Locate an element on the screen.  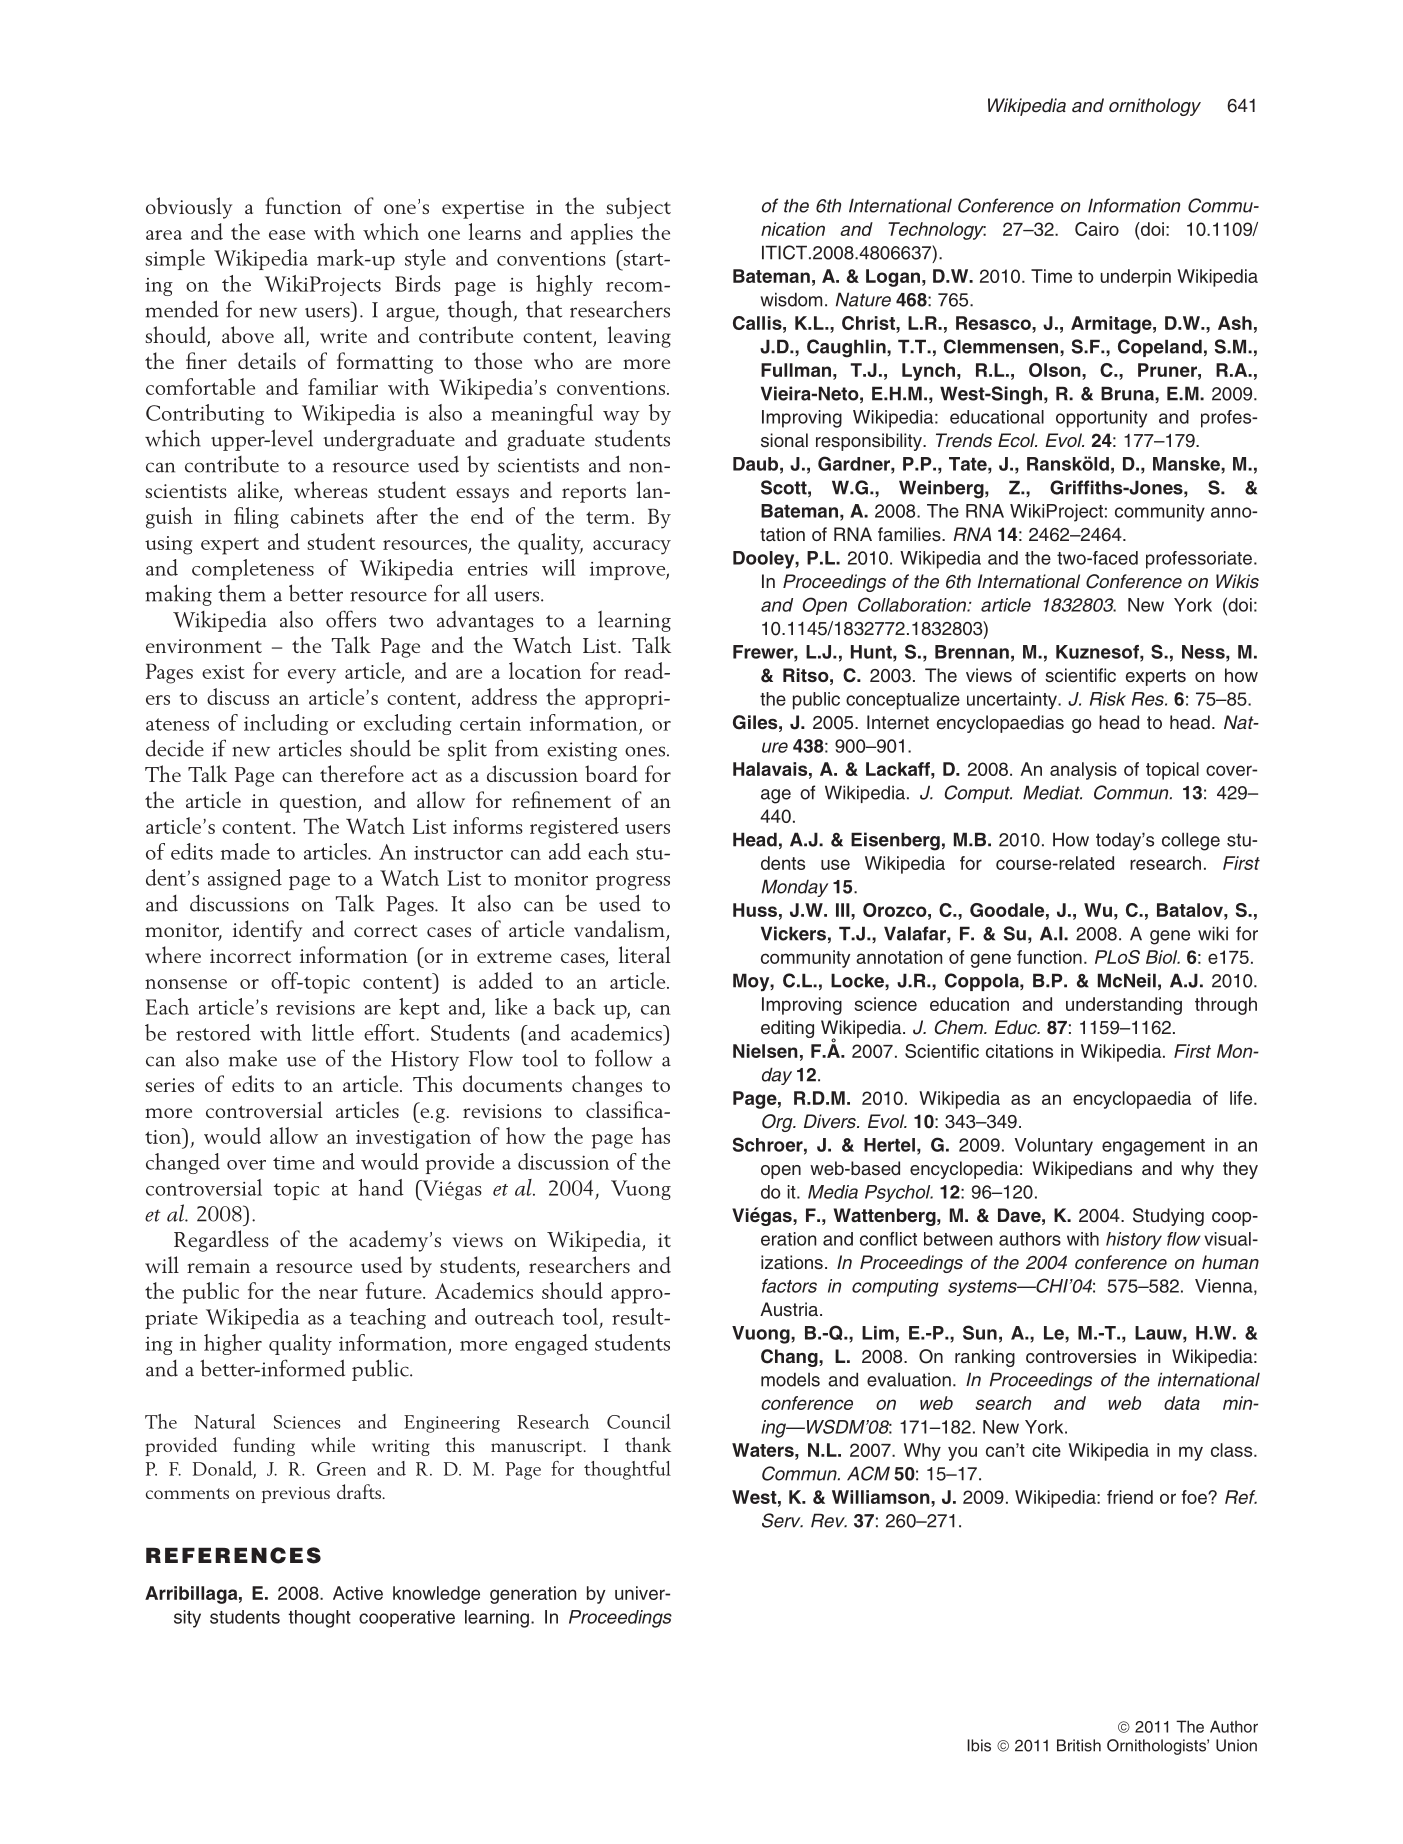
ornithology is located at coordinates (1155, 107).
